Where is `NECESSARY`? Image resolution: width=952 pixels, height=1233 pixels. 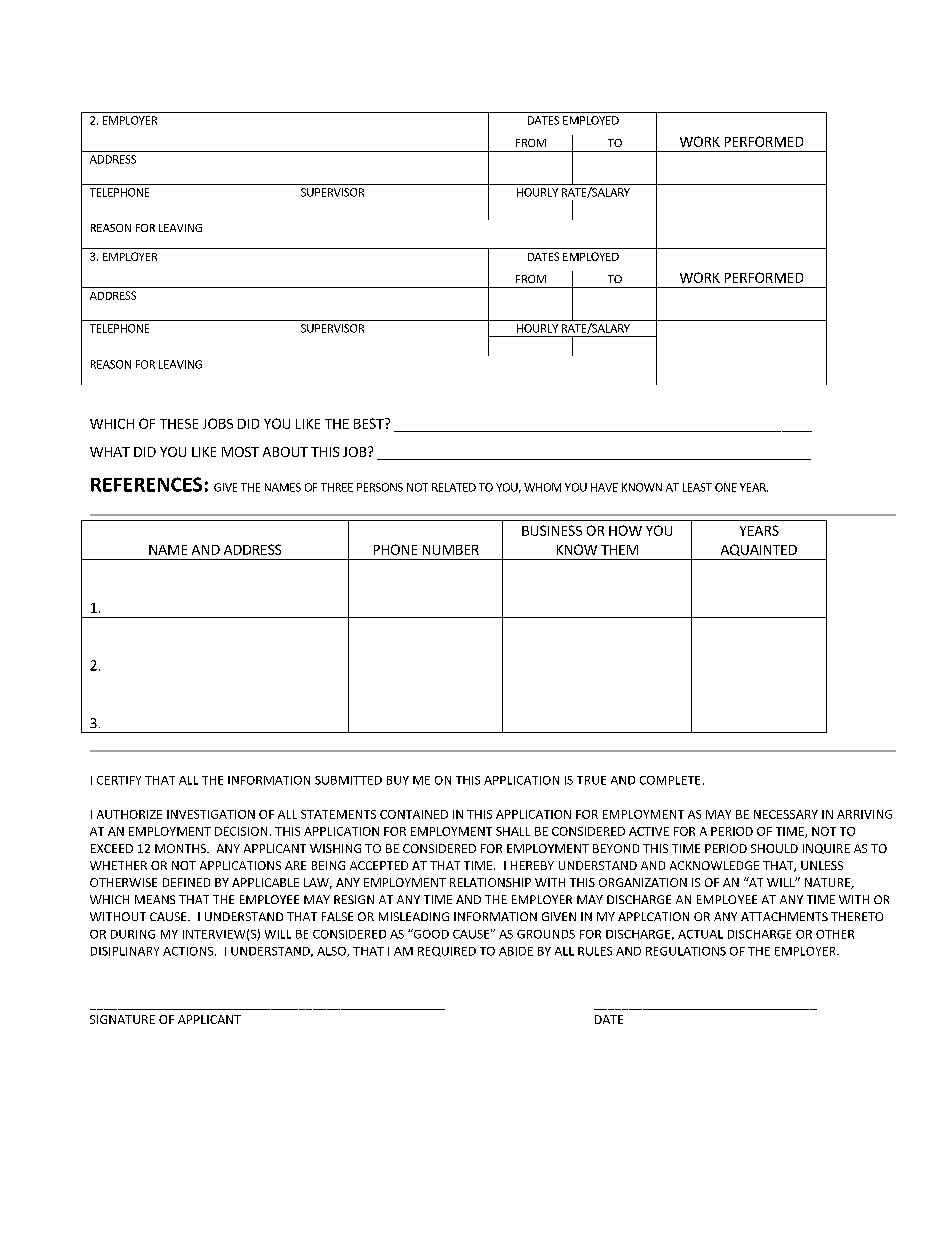
NECESSARY is located at coordinates (786, 814).
